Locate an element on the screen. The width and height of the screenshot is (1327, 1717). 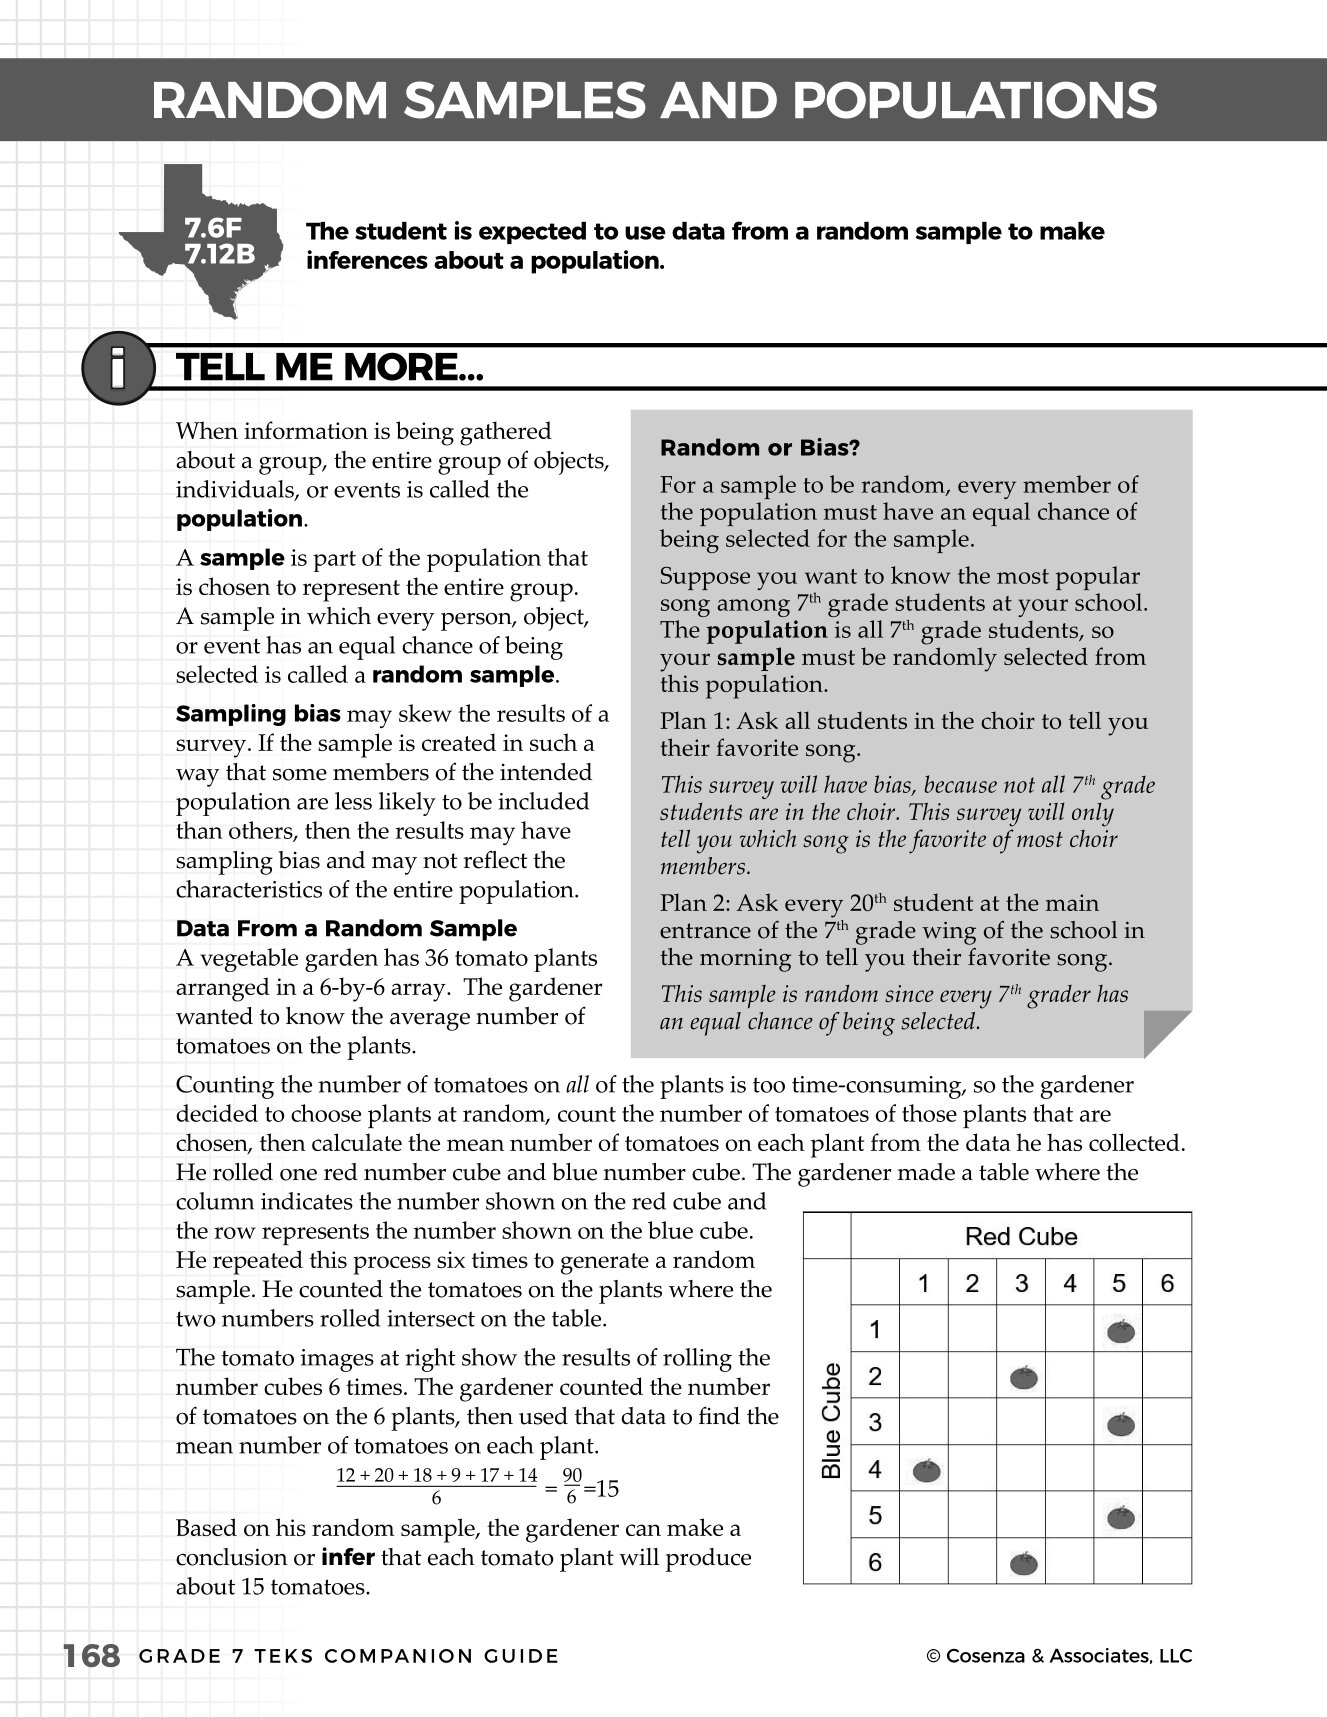
expected is located at coordinates (532, 233).
